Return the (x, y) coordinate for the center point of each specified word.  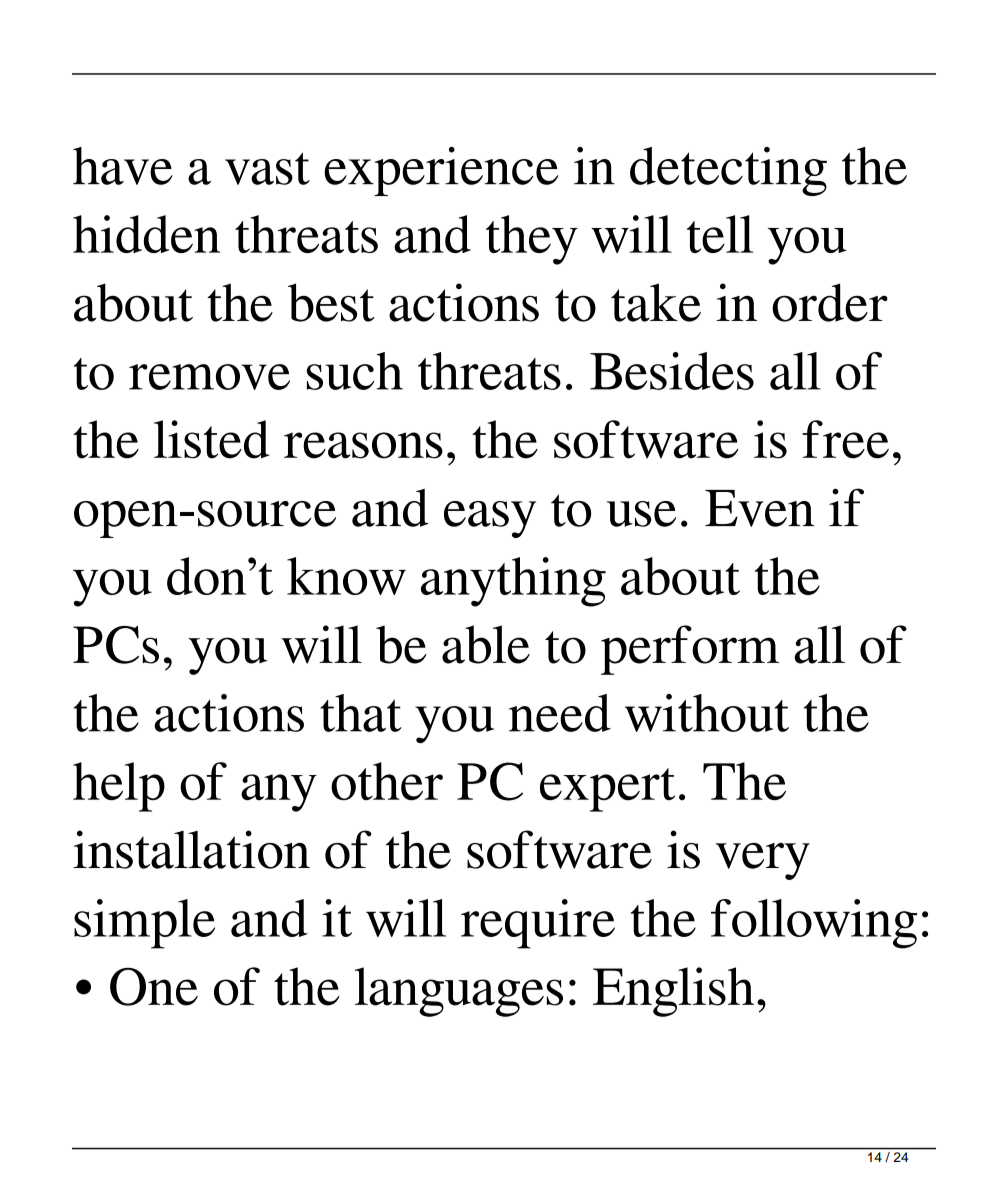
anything (513, 582)
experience (441, 171)
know (346, 576)
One (154, 987)
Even (759, 508)
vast (267, 168)
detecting (728, 171)
